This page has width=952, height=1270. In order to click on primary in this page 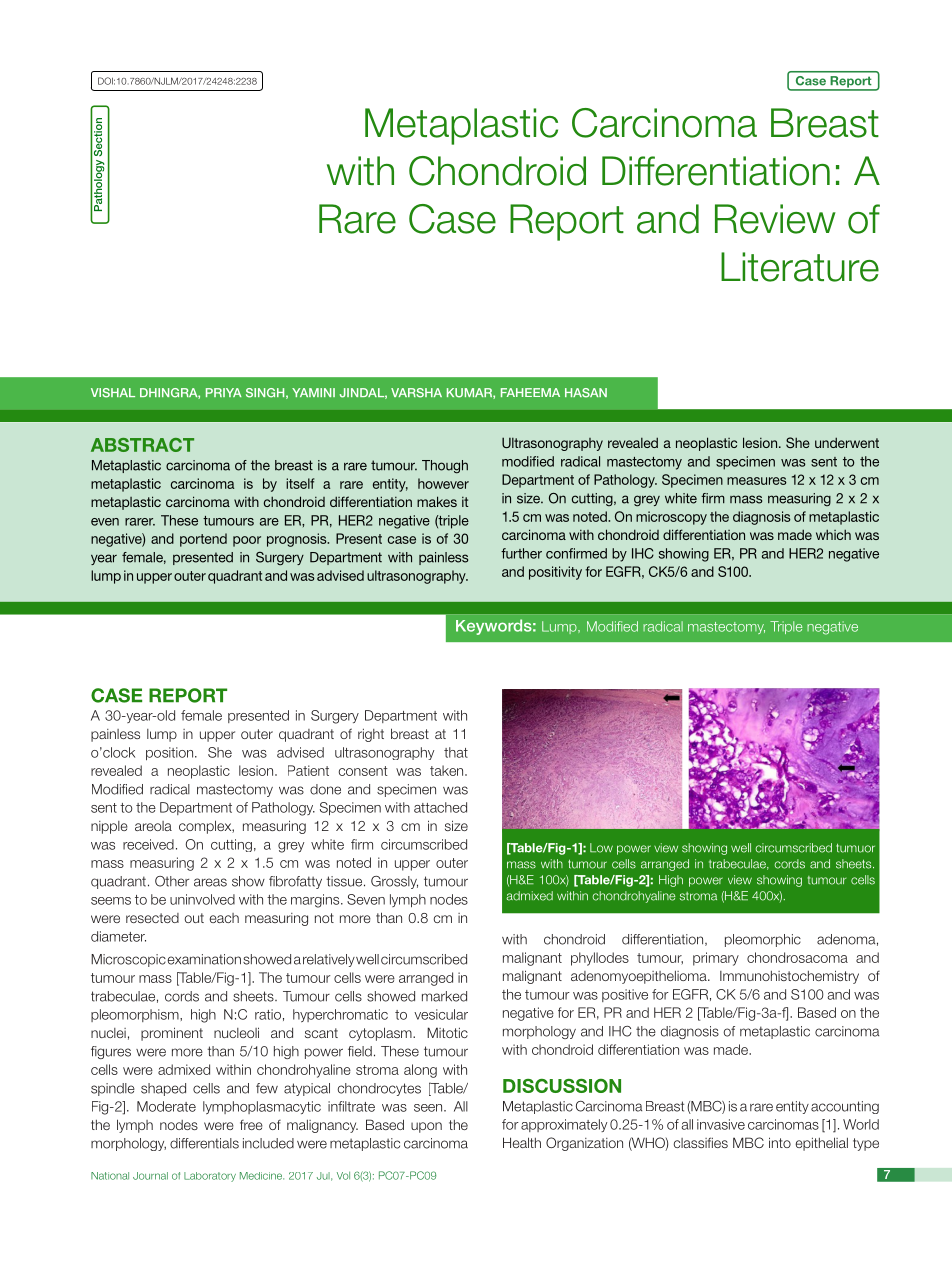, I will do `click(716, 959)`.
